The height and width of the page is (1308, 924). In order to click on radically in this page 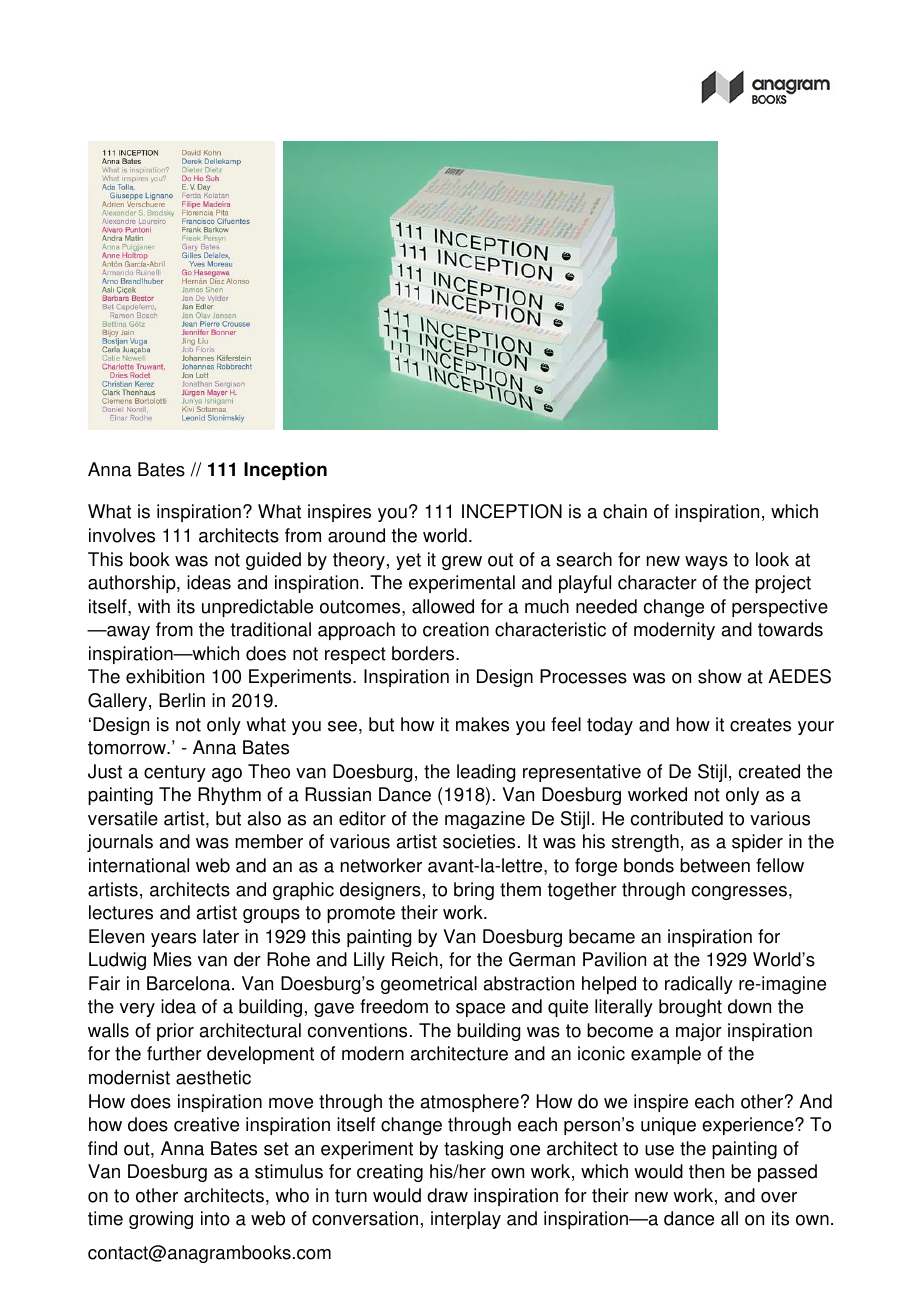, I will do `click(699, 985)`.
